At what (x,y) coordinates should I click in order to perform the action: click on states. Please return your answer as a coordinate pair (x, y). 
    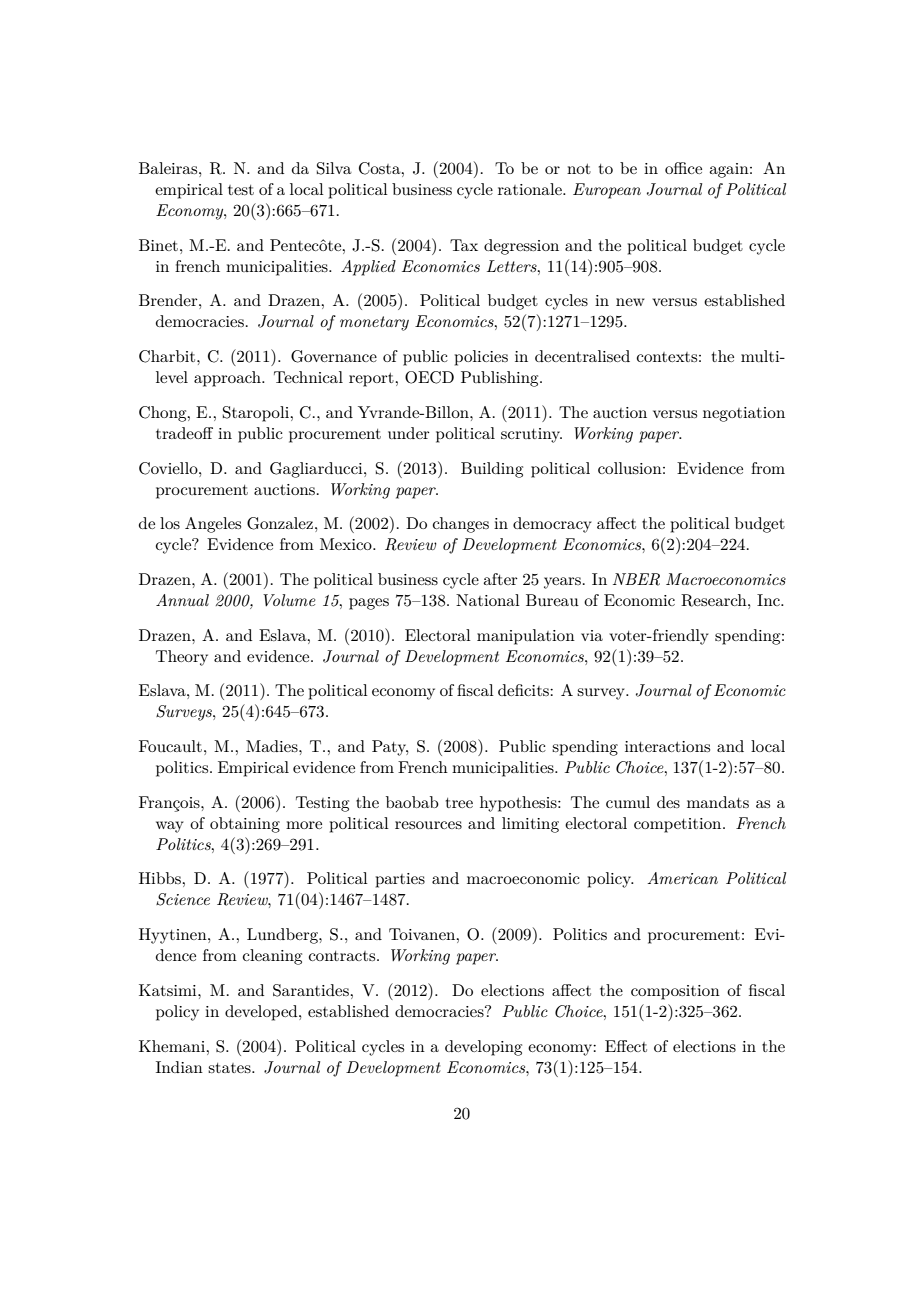
    Looking at the image, I should click on (230, 1068).
